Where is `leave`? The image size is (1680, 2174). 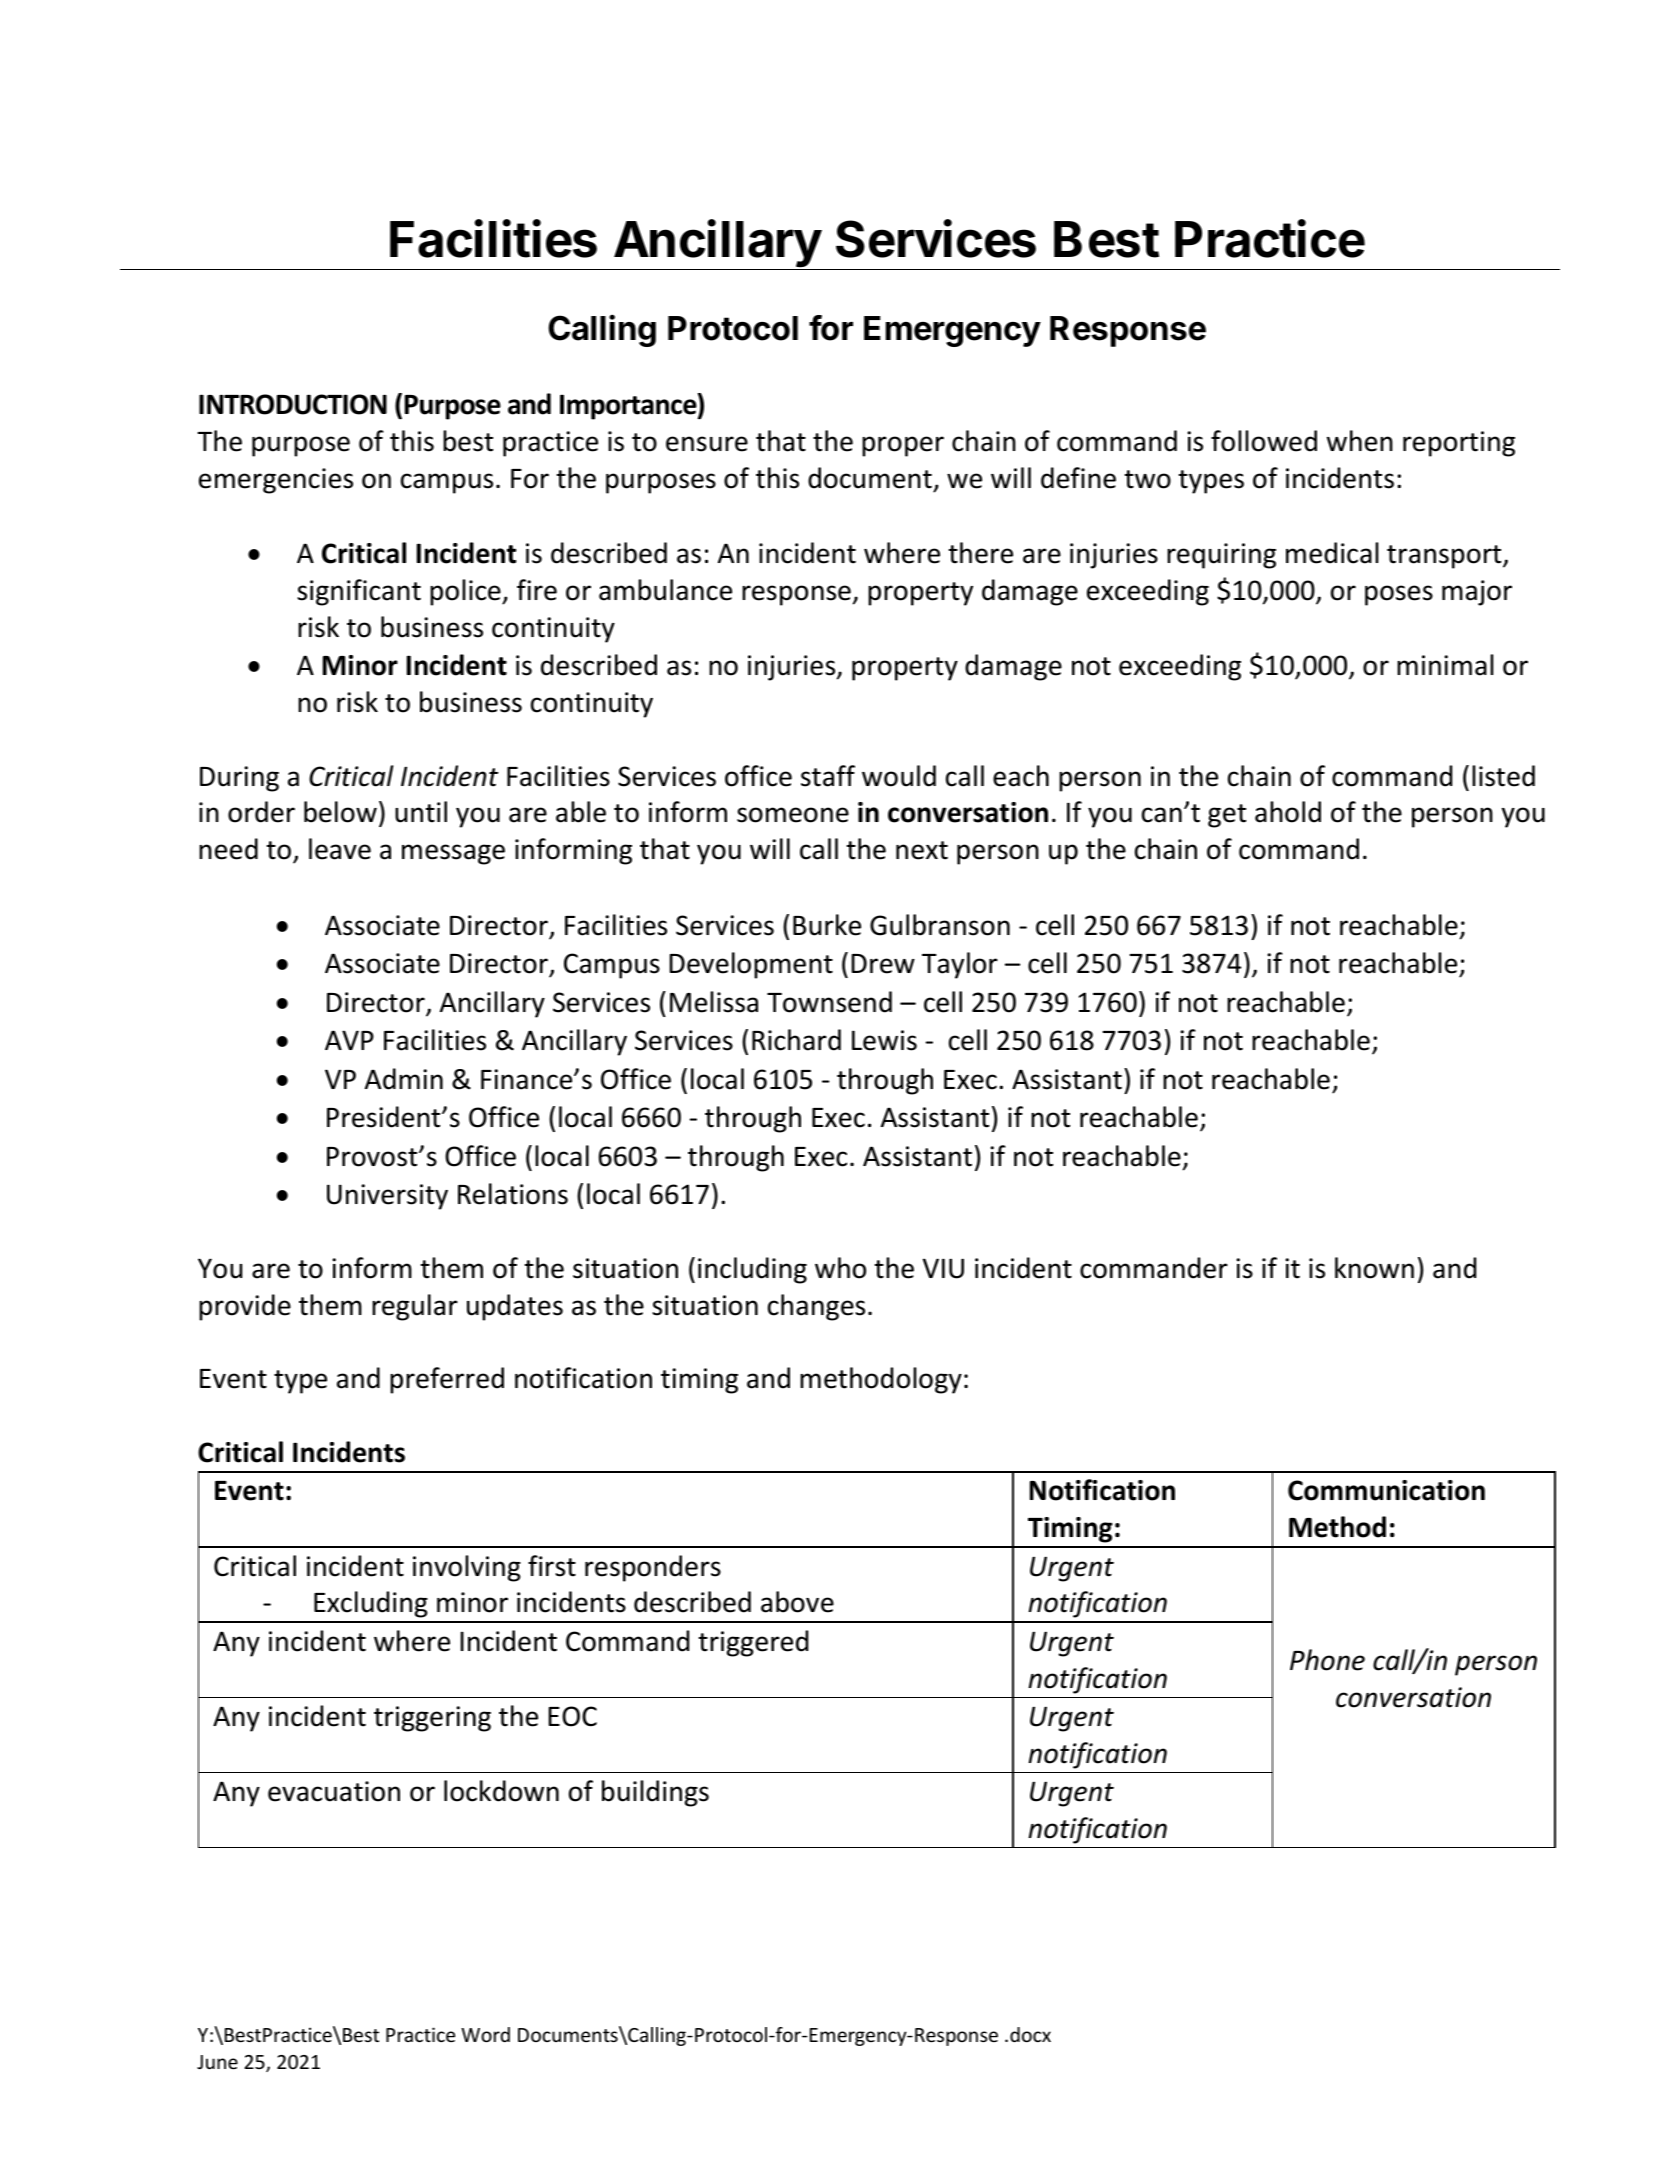 leave is located at coordinates (340, 849).
